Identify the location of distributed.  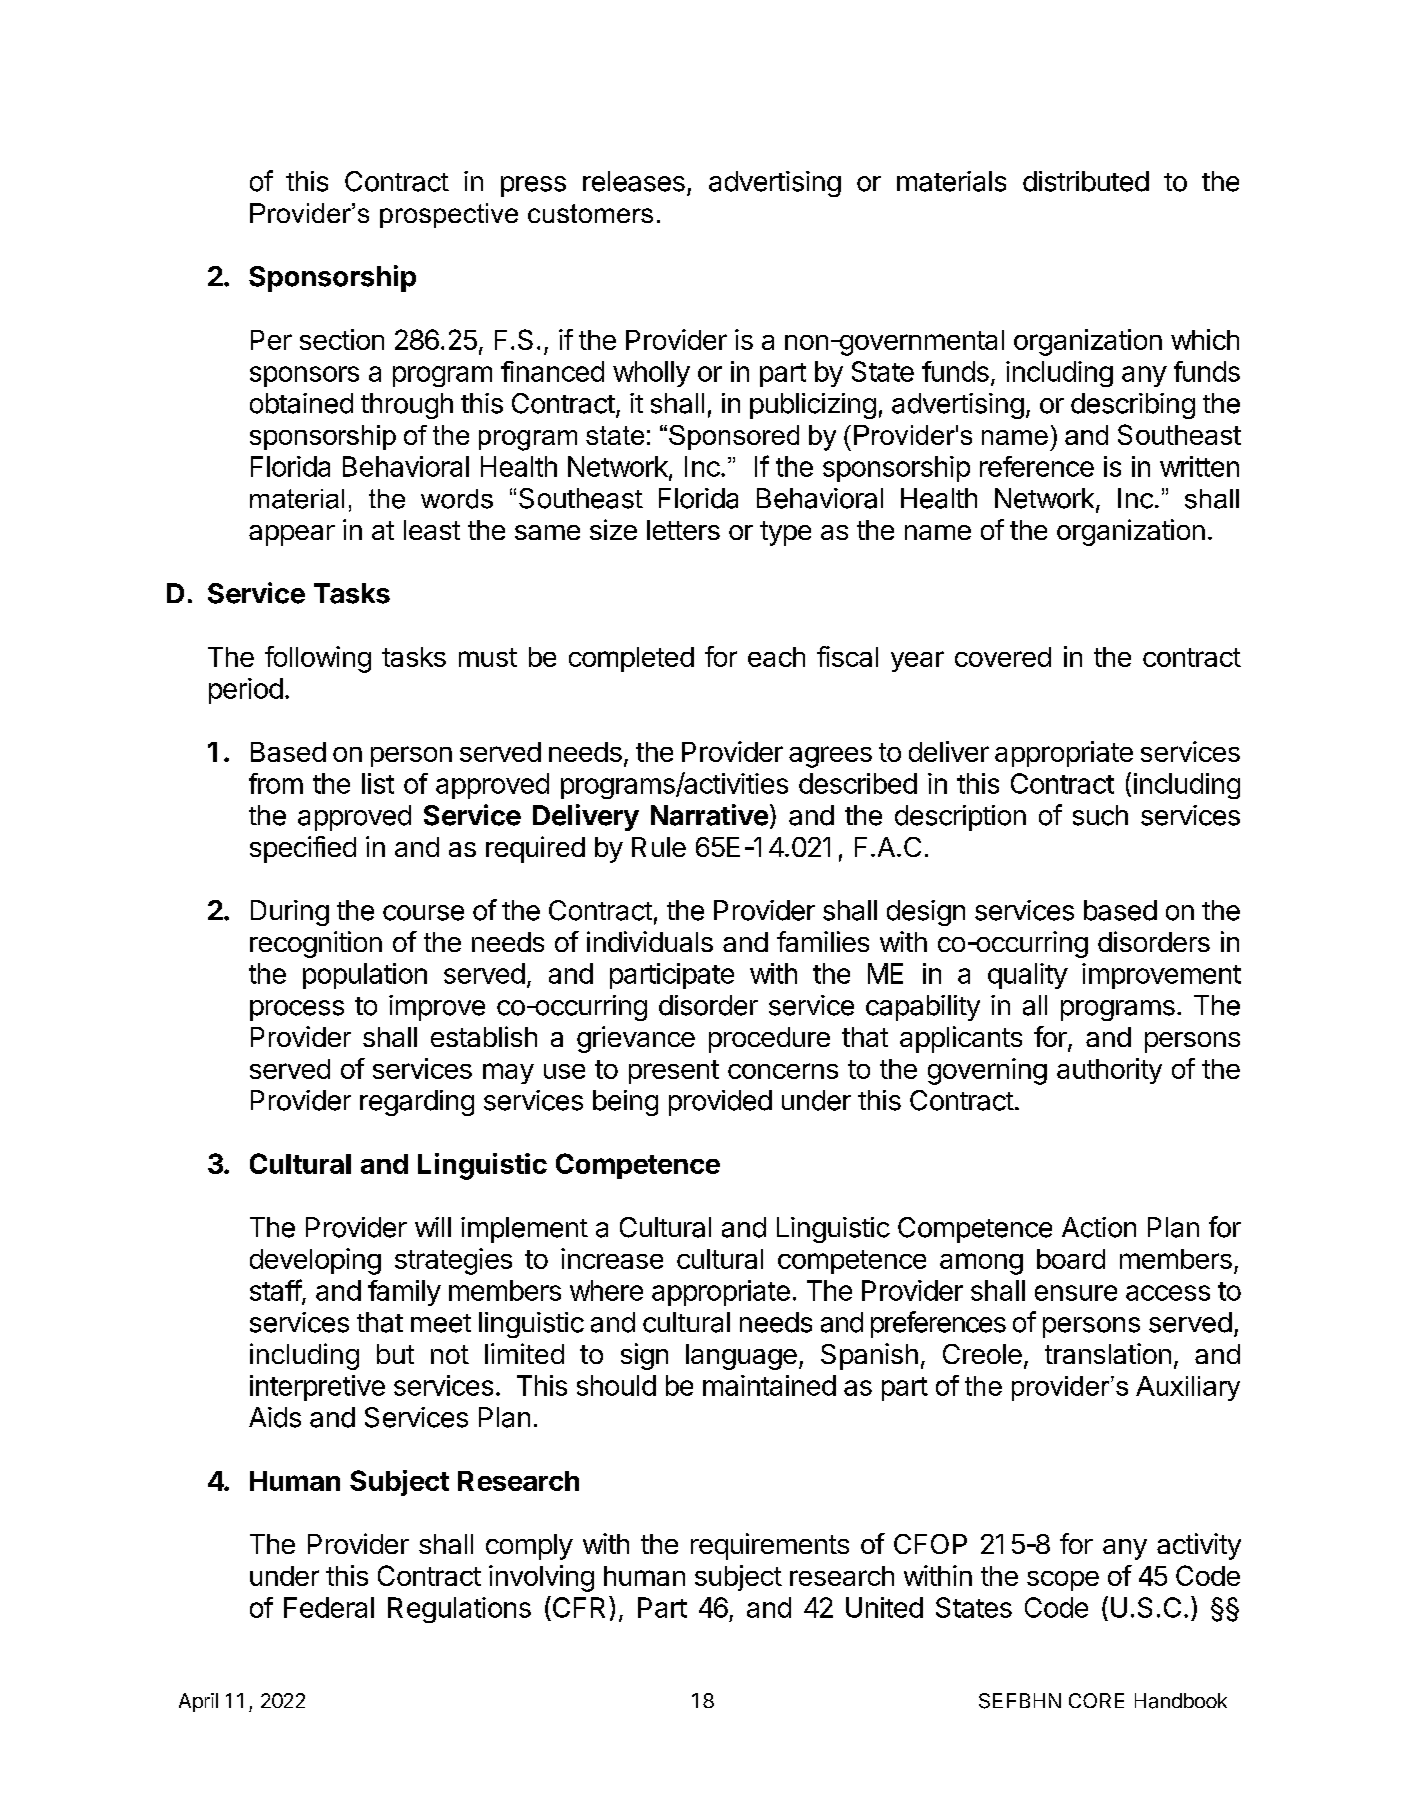
(1086, 181).
